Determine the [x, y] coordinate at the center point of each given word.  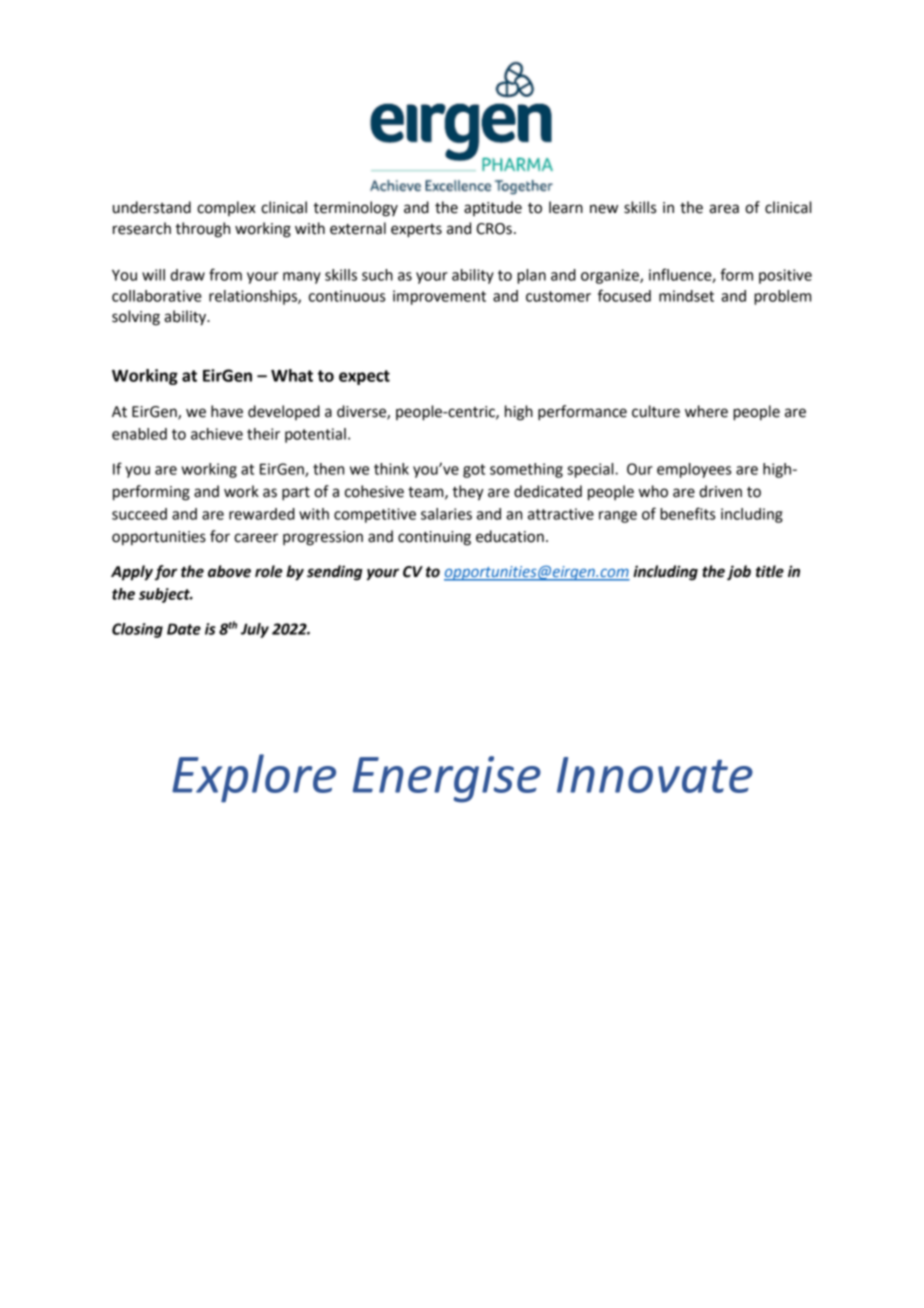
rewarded [262, 514]
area [724, 209]
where [706, 411]
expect [364, 377]
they [468, 493]
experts [416, 231]
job [739, 573]
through [202, 230]
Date [184, 629]
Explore [254, 778]
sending [335, 573]
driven [720, 491]
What [292, 375]
